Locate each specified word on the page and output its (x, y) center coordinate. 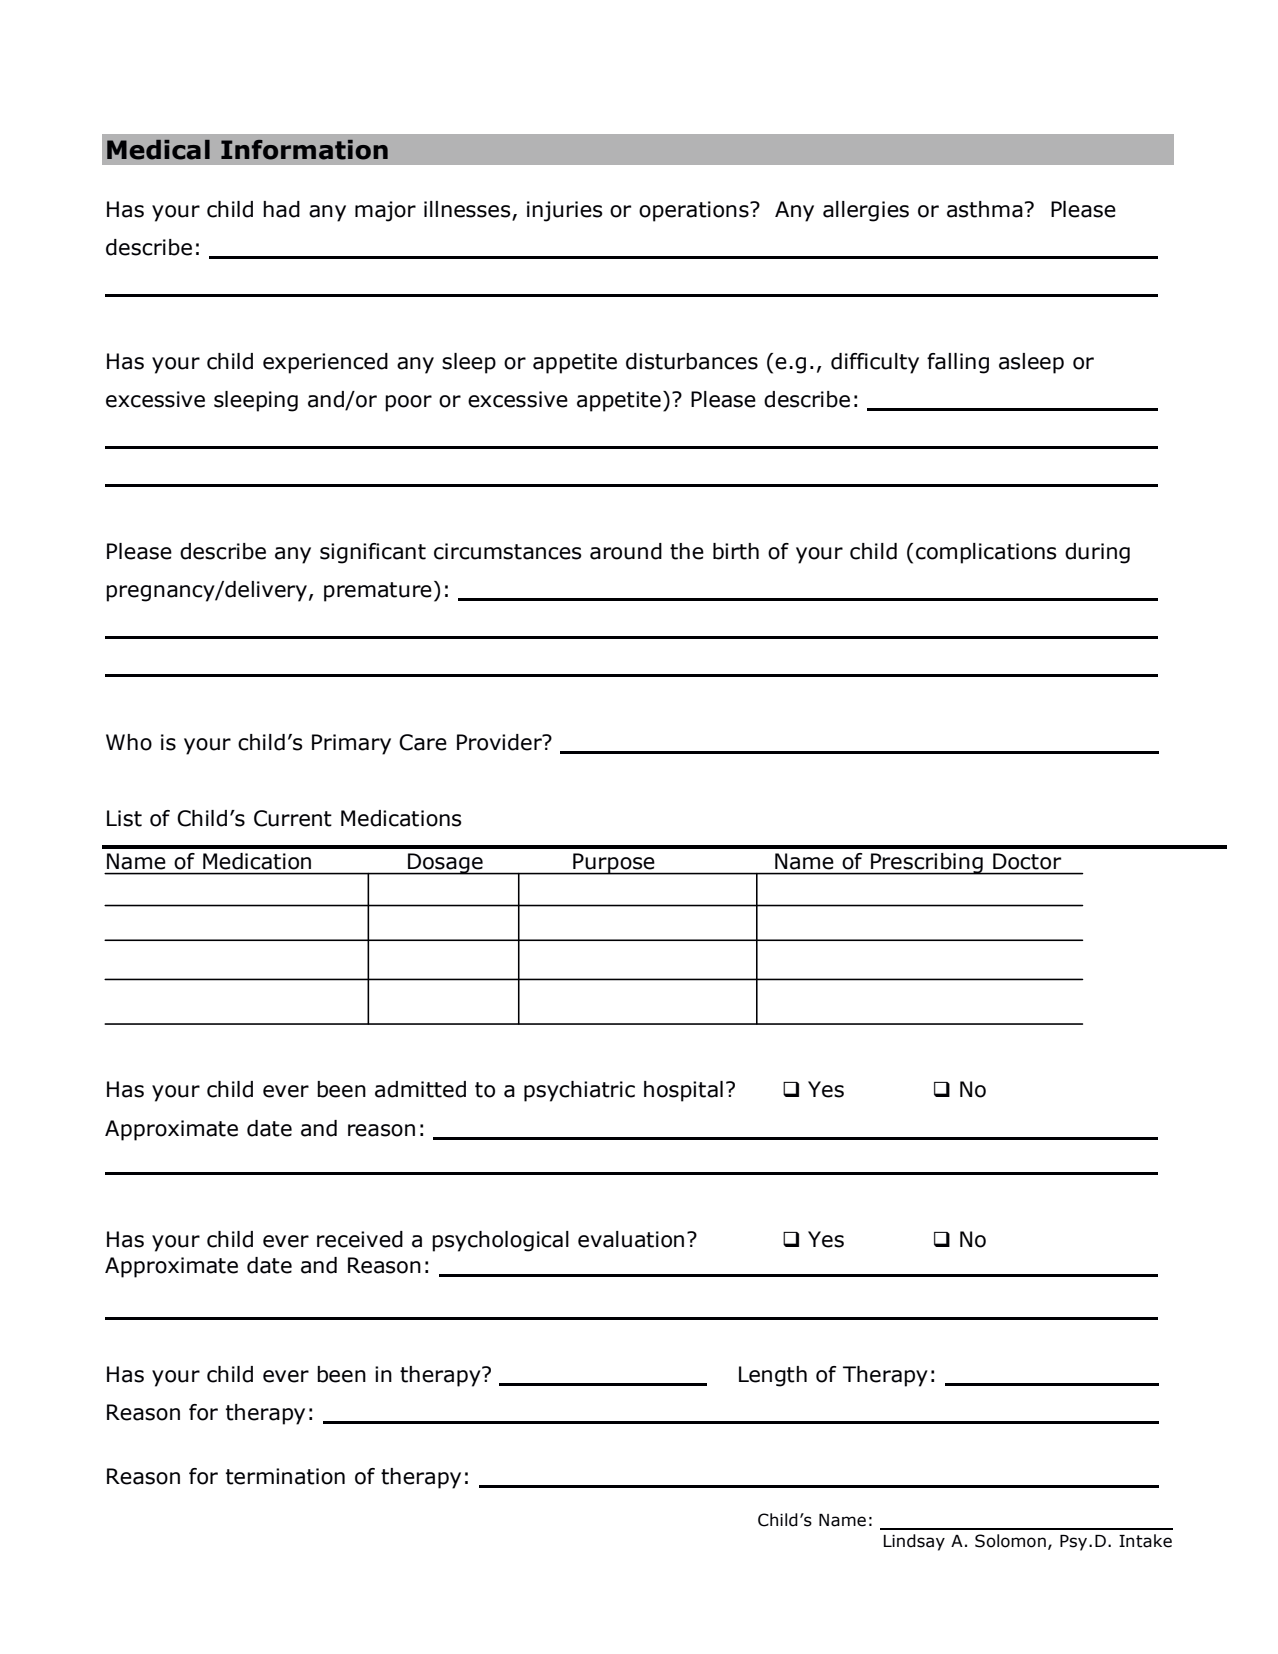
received (360, 1239)
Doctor (1027, 861)
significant (373, 553)
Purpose (614, 864)
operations (695, 211)
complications (986, 553)
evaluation (631, 1239)
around (626, 551)
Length (773, 1376)
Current (293, 818)
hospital (683, 1091)
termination (285, 1476)
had (281, 209)
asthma (985, 209)
